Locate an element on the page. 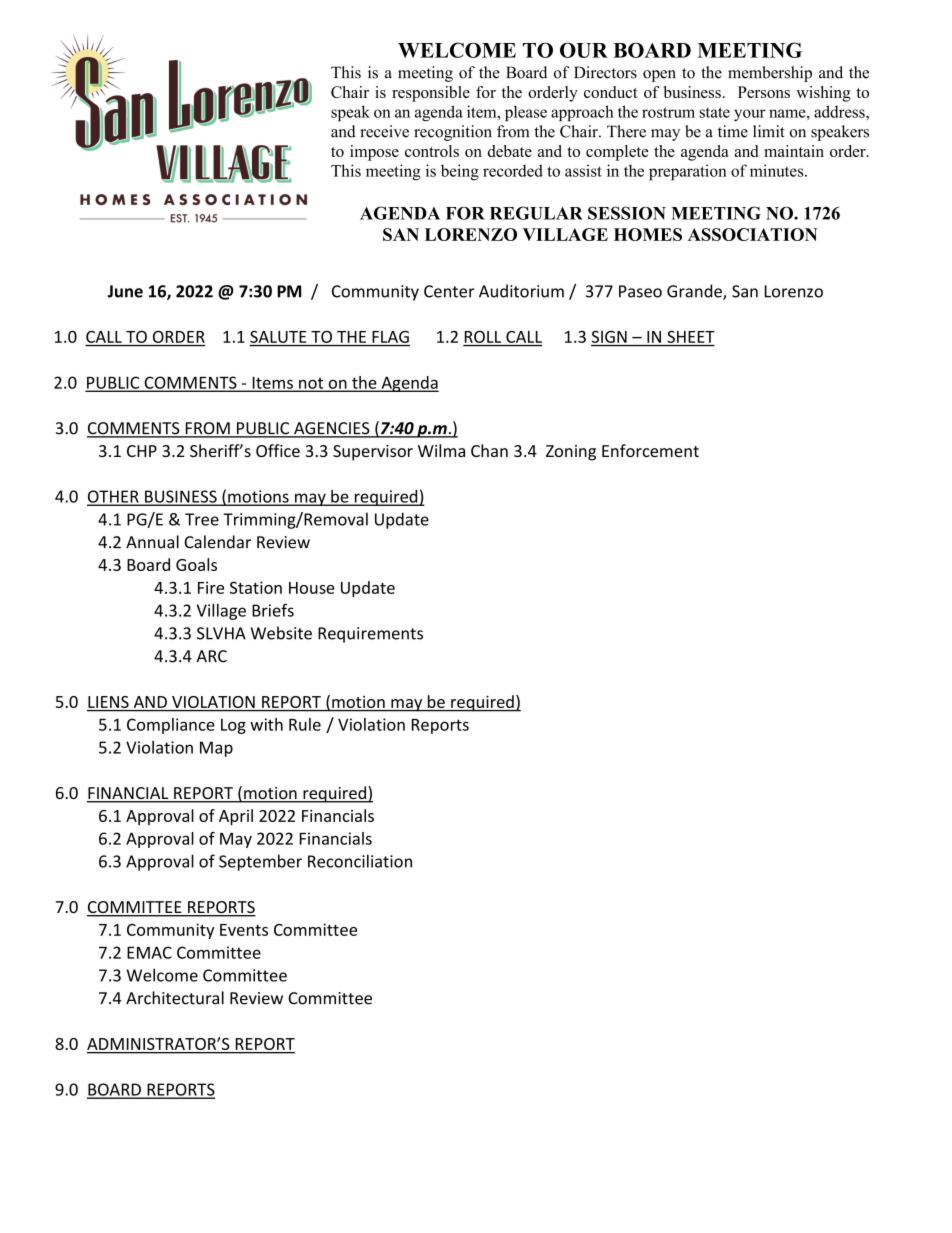 This page has width=952, height=1233. responsible is located at coordinates (431, 94).
